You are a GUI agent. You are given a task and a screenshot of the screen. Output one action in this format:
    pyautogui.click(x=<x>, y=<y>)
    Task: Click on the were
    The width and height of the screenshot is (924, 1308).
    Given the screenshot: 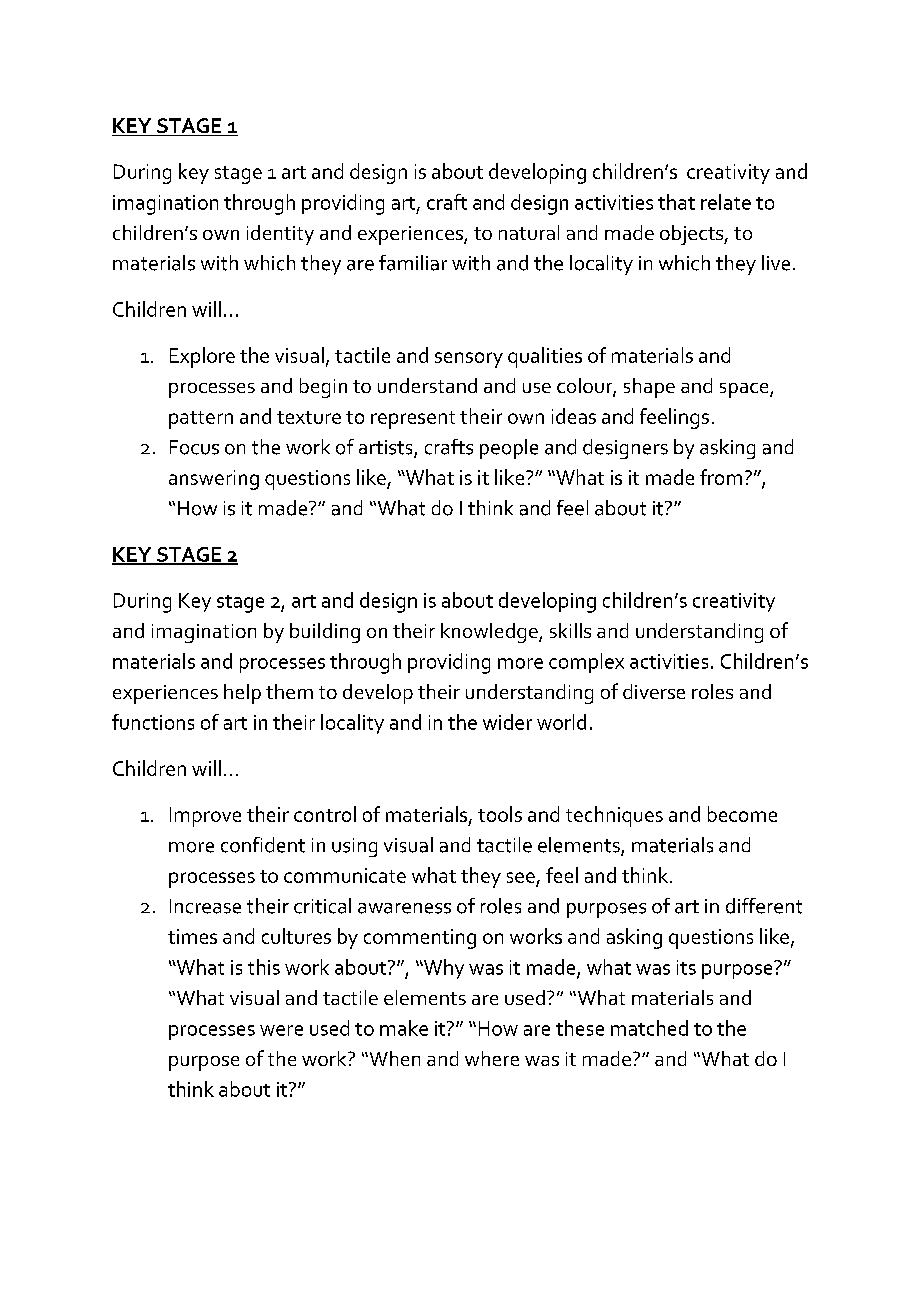 What is the action you would take?
    pyautogui.click(x=281, y=1030)
